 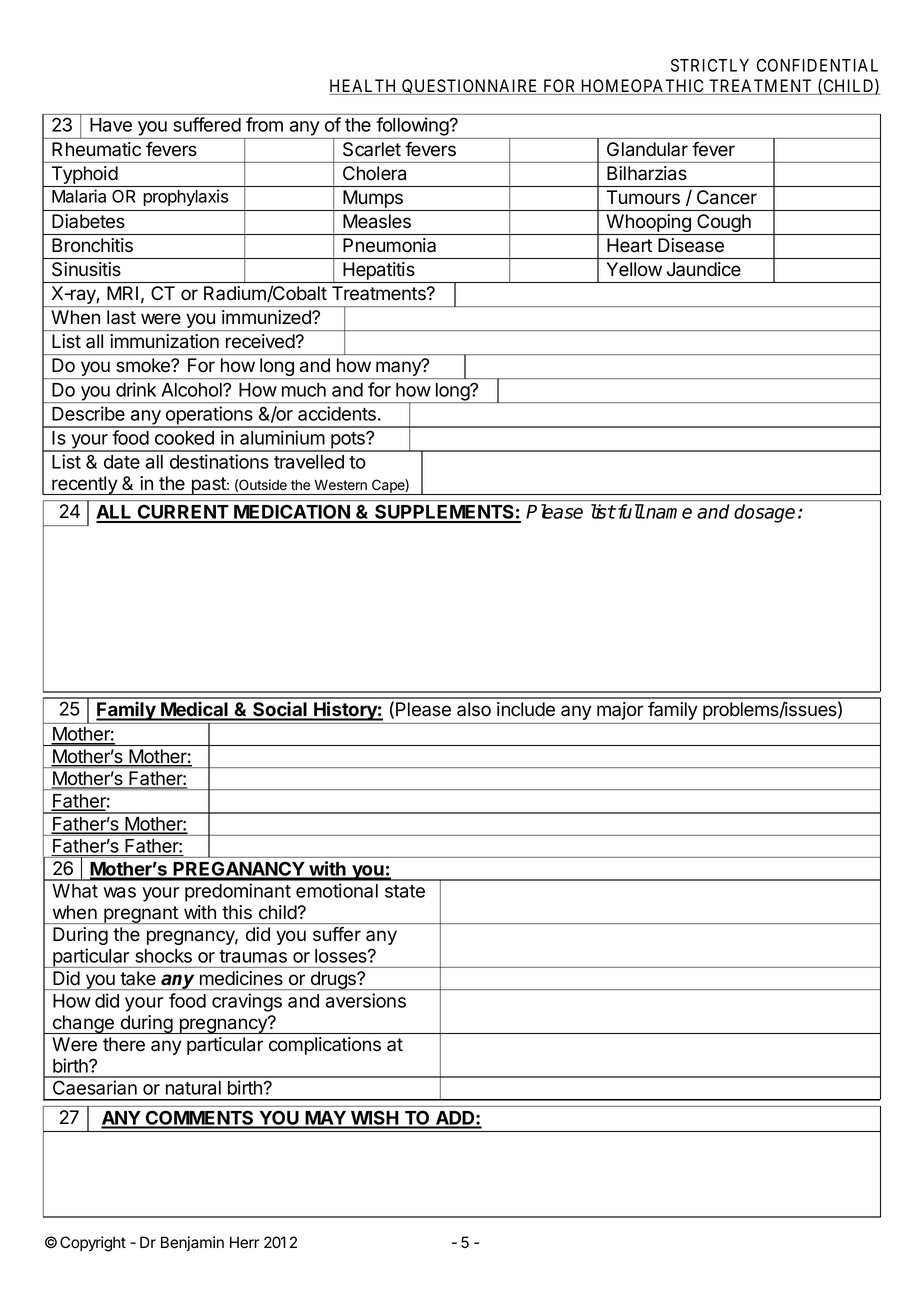 What do you see at coordinates (474, 709) in the screenshot?
I see `also` at bounding box center [474, 709].
